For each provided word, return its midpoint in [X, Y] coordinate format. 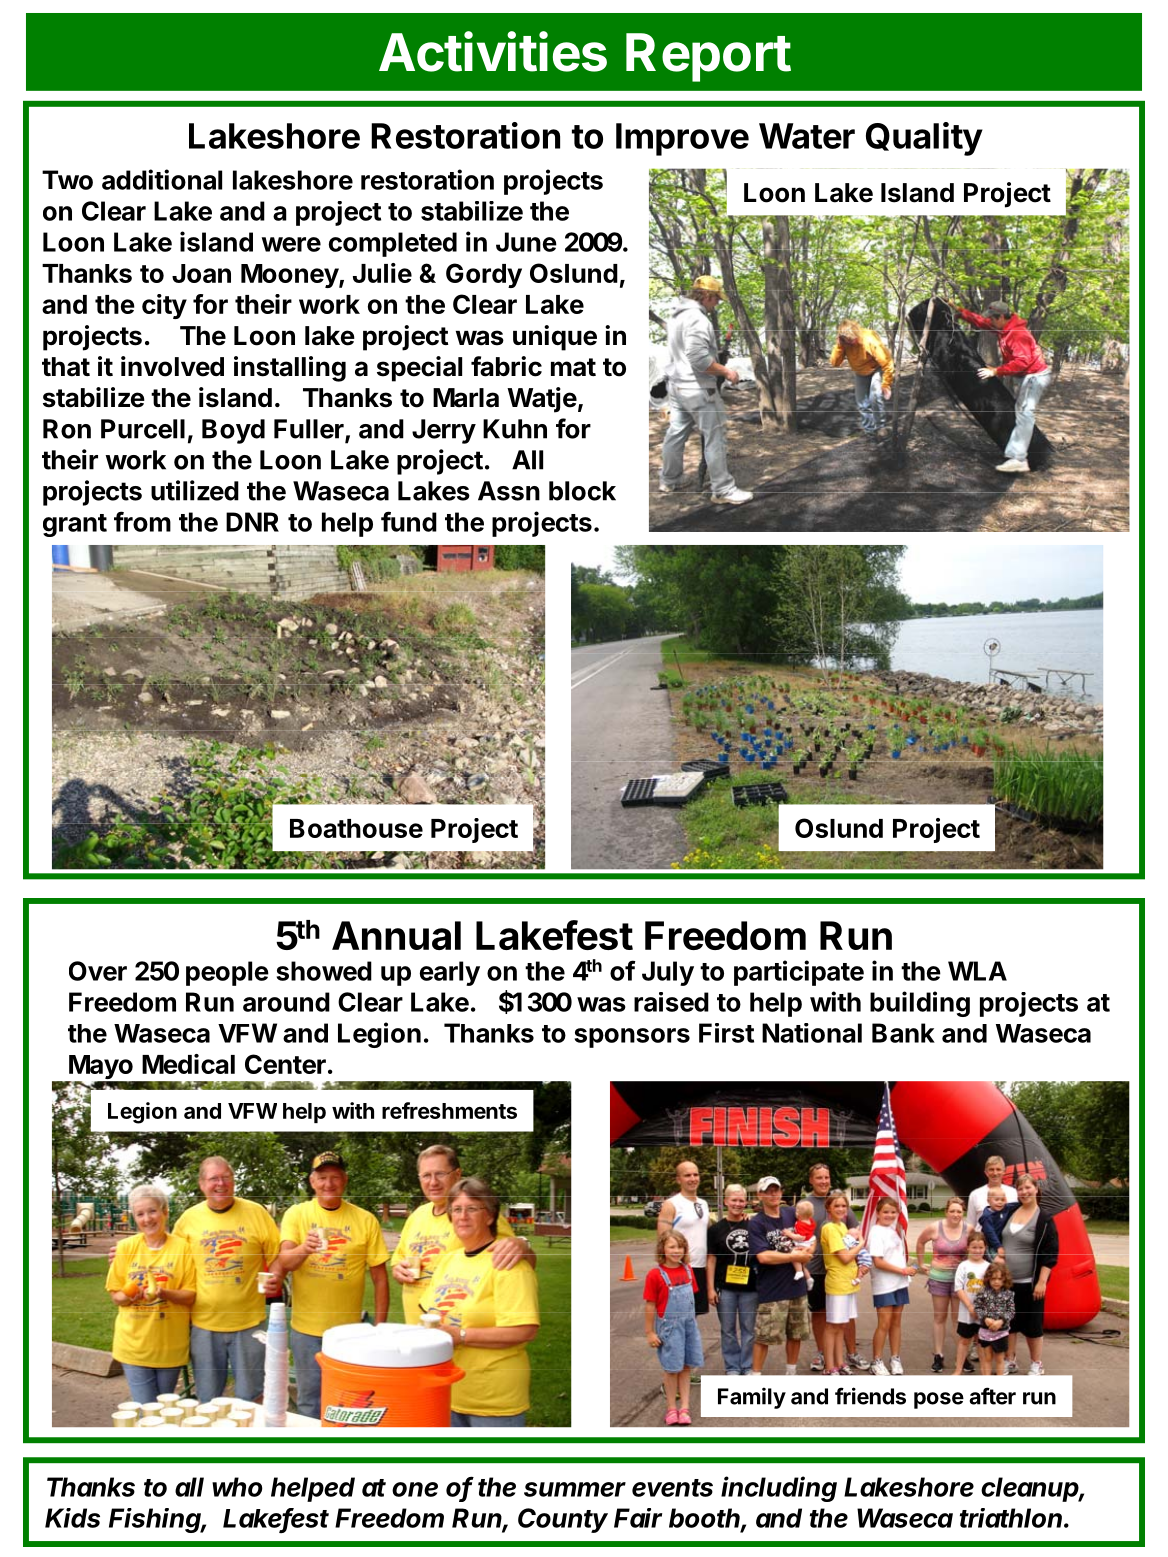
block [582, 491]
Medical [188, 1064]
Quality [924, 139]
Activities [493, 51]
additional [162, 179]
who [237, 1487]
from [142, 521]
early [450, 973]
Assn [509, 491]
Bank [903, 1033]
